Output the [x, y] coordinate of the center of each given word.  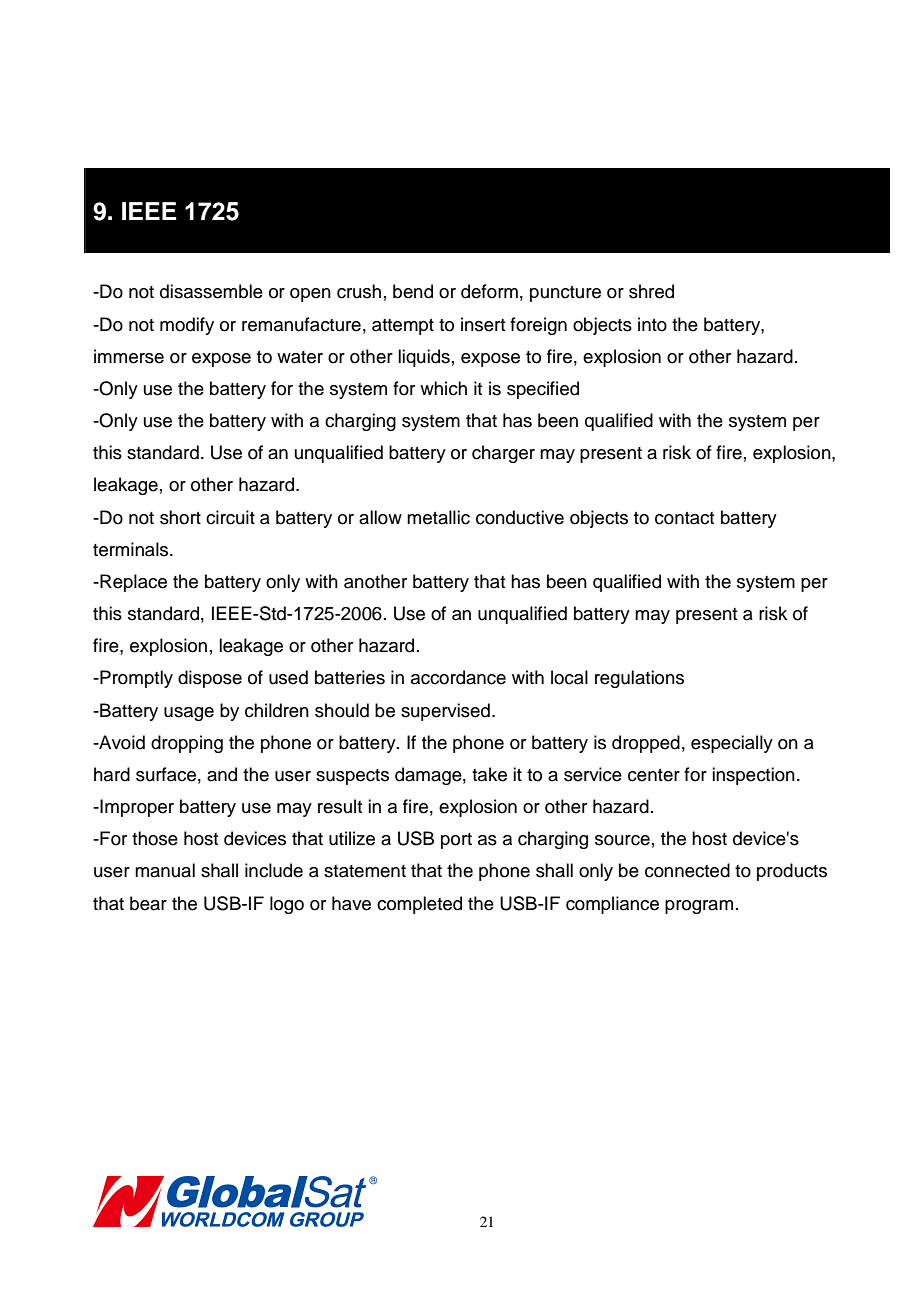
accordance [458, 677]
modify [187, 326]
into [652, 324]
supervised [445, 712]
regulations [639, 679]
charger [503, 454]
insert [483, 324]
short [180, 517]
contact [684, 518]
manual [165, 870]
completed [419, 905]
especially [732, 744]
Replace [132, 583]
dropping [187, 744]
